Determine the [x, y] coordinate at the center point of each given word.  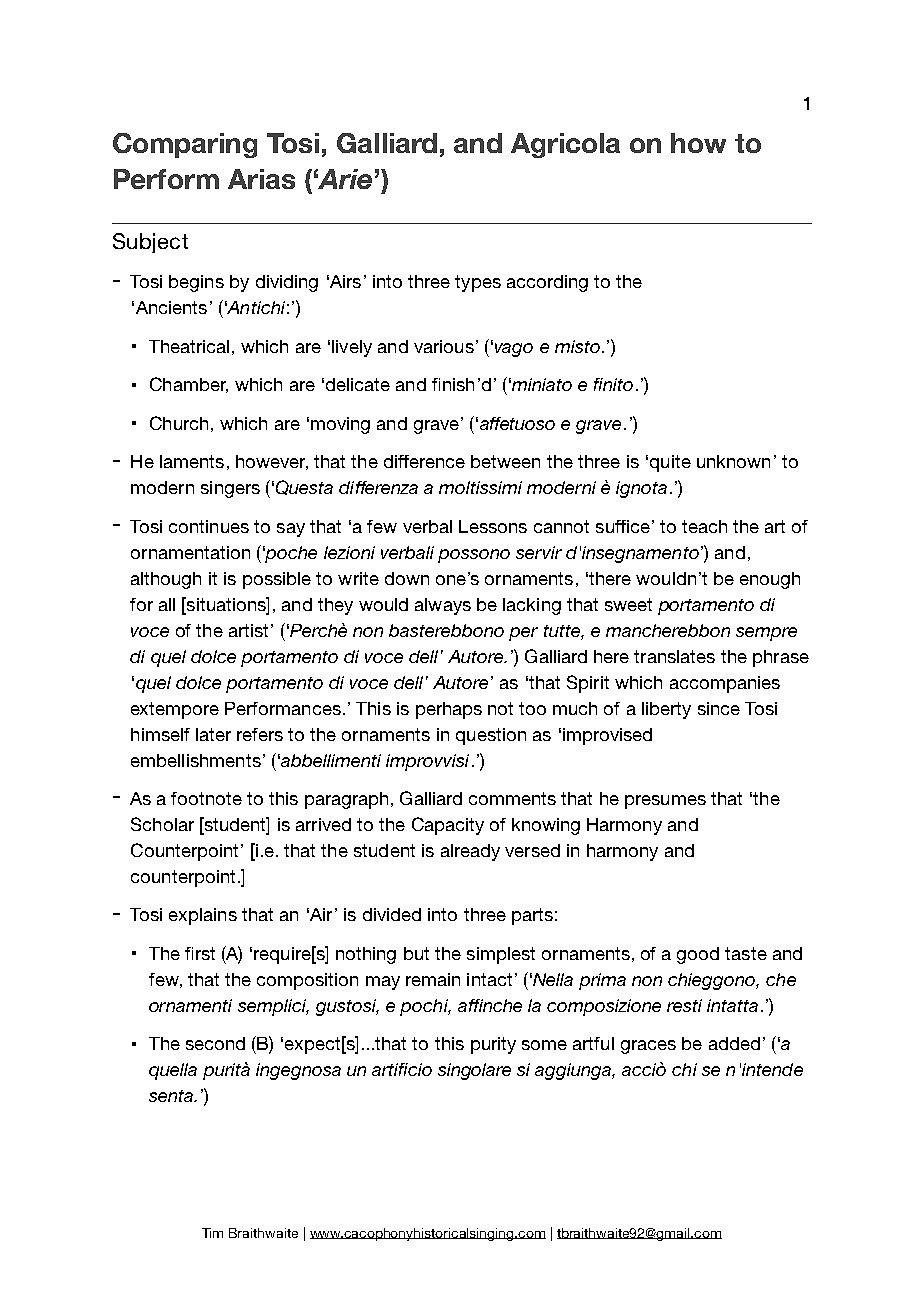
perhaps [449, 710]
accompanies [725, 684]
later [213, 734]
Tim [212, 1233]
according [547, 283]
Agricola [565, 145]
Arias [261, 179]
